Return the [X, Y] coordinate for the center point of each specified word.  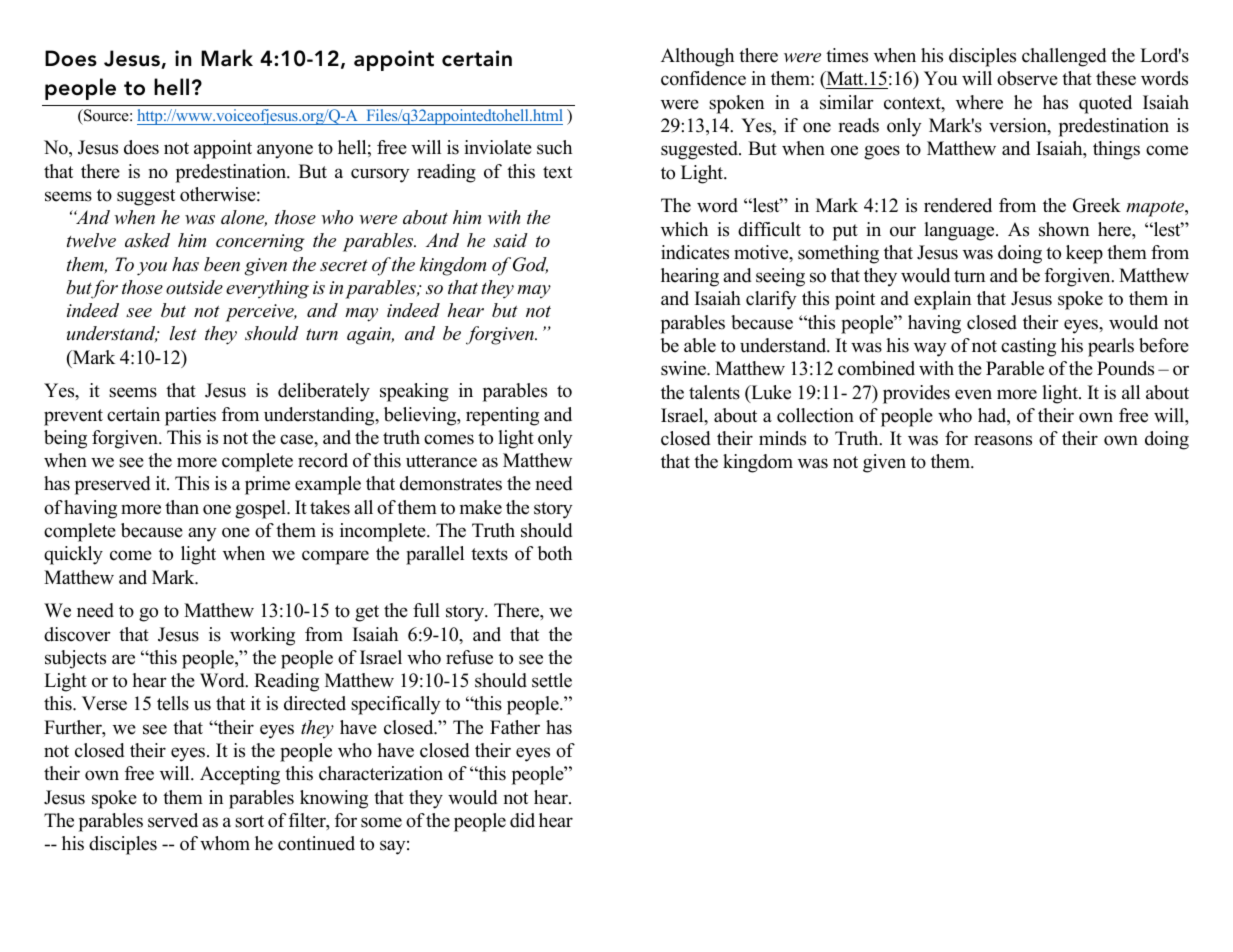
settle [552, 680]
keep [1084, 254]
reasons [1003, 440]
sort [249, 821]
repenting [502, 416]
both [554, 553]
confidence [703, 78]
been [222, 264]
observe [1027, 78]
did [522, 820]
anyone [285, 151]
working [262, 636]
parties [190, 416]
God [530, 265]
